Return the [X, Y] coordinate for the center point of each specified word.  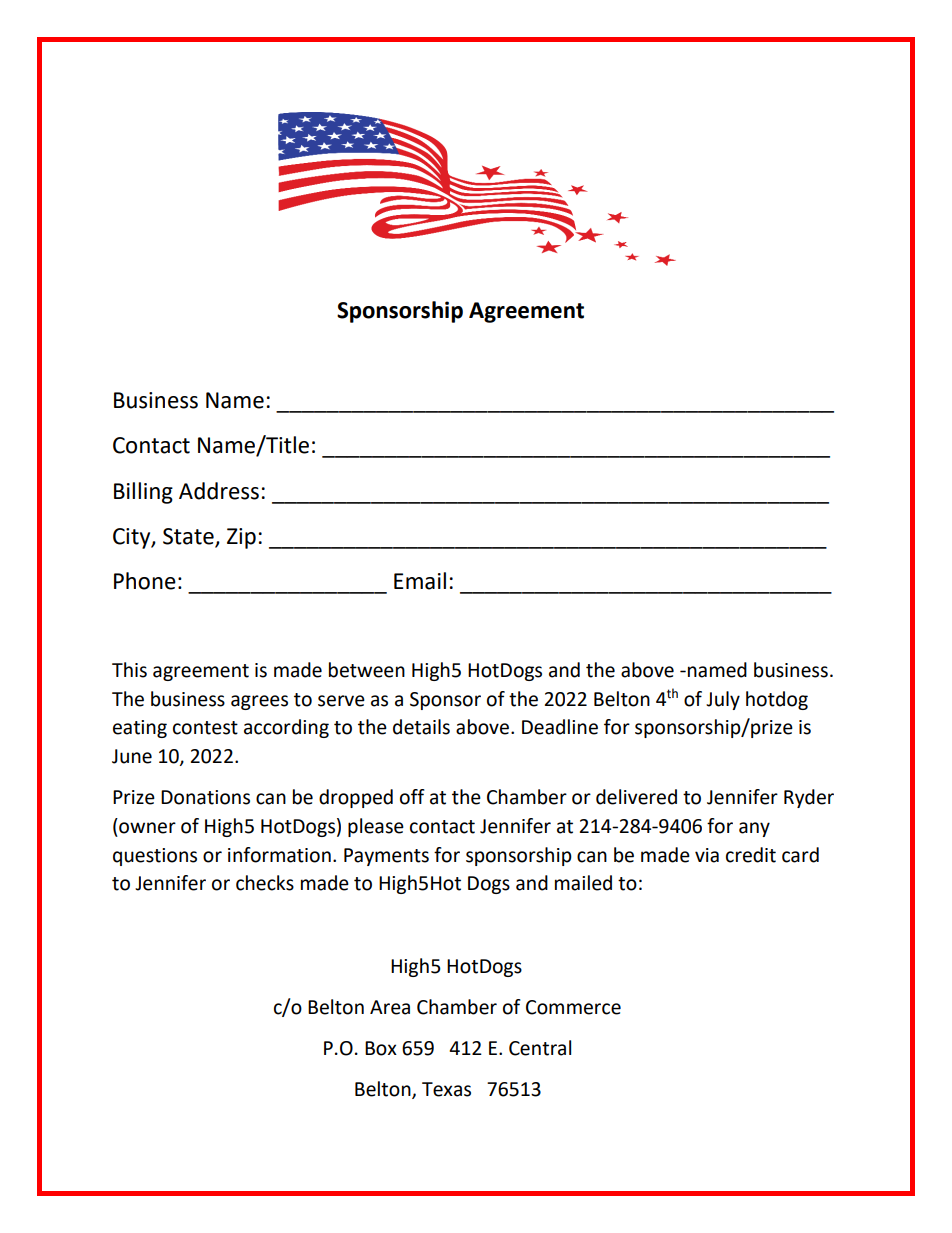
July [723, 700]
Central [540, 1048]
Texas [446, 1089]
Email [420, 581]
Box [381, 1048]
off [412, 797]
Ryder [809, 798]
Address [219, 491]
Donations [205, 797]
